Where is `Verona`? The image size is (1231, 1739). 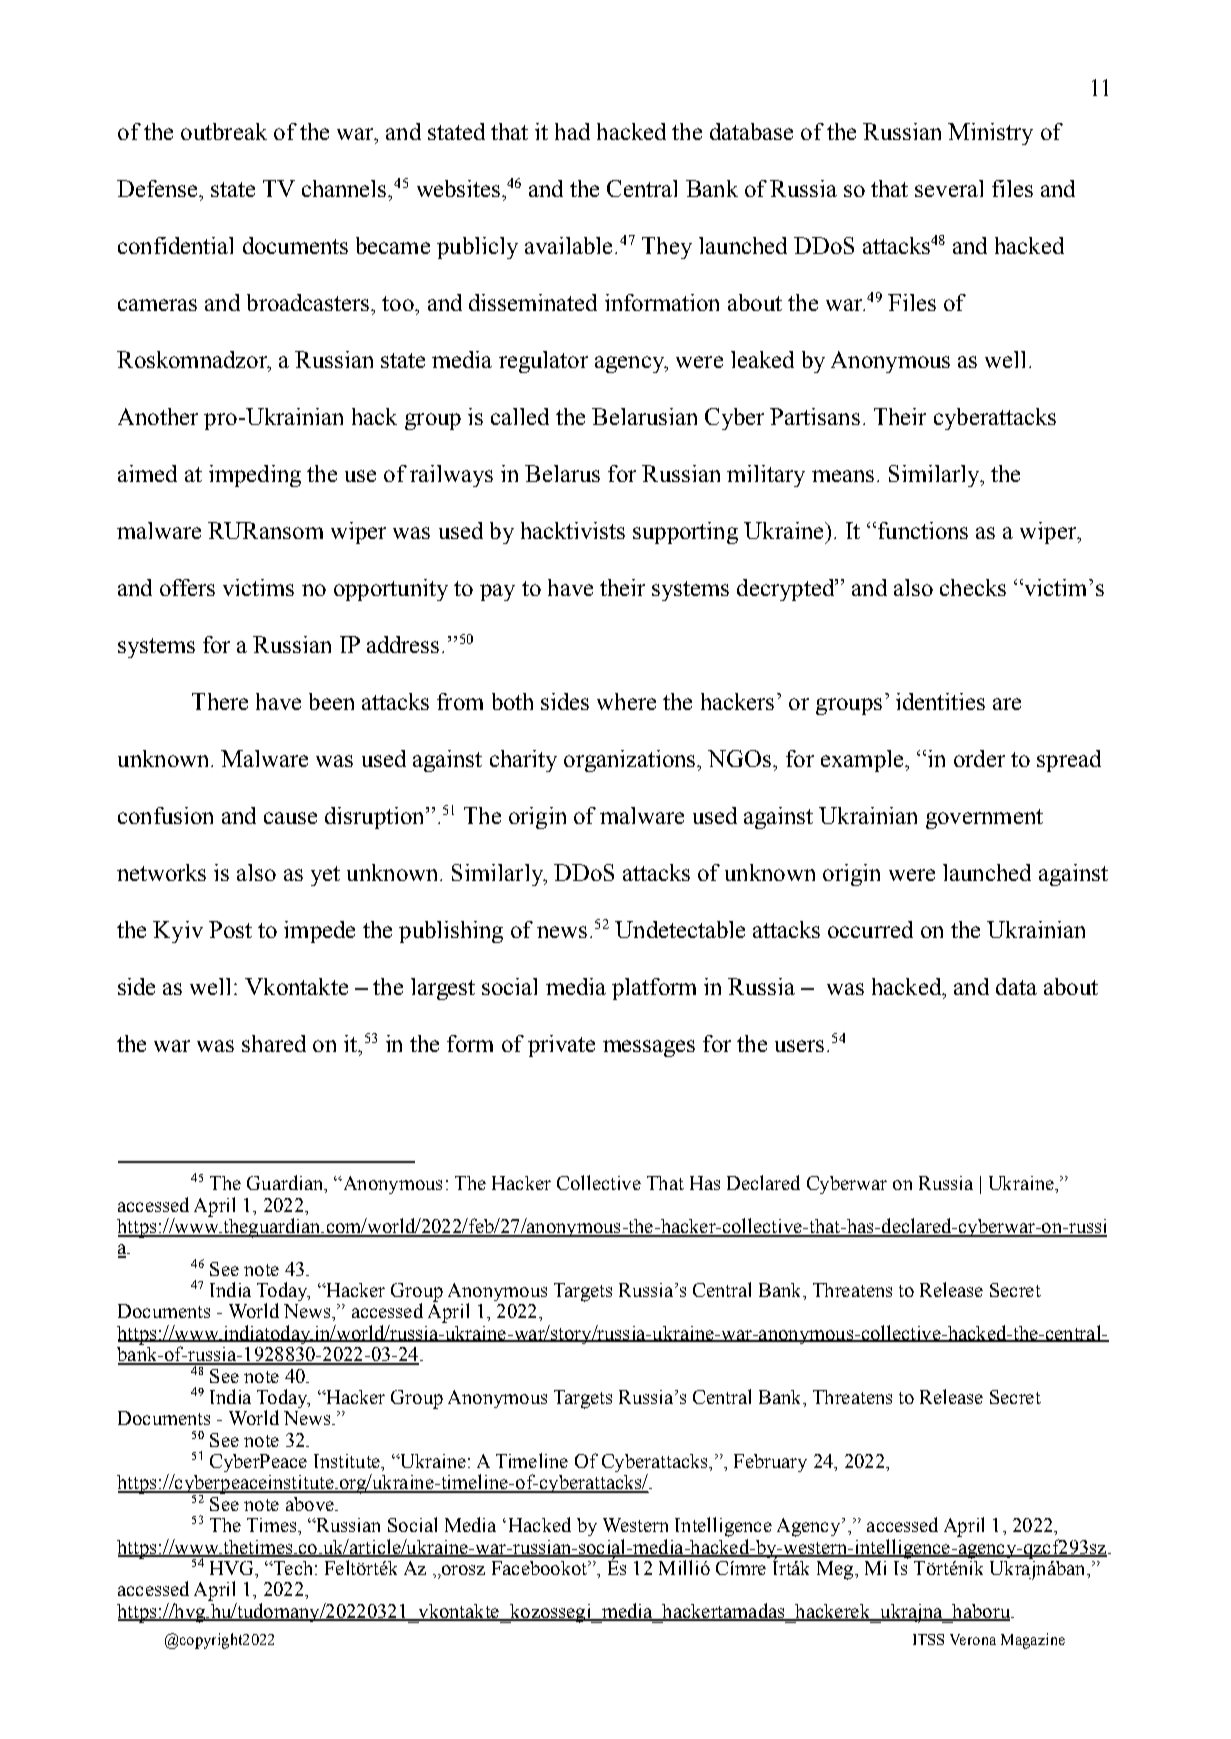
Verona is located at coordinates (973, 1639).
